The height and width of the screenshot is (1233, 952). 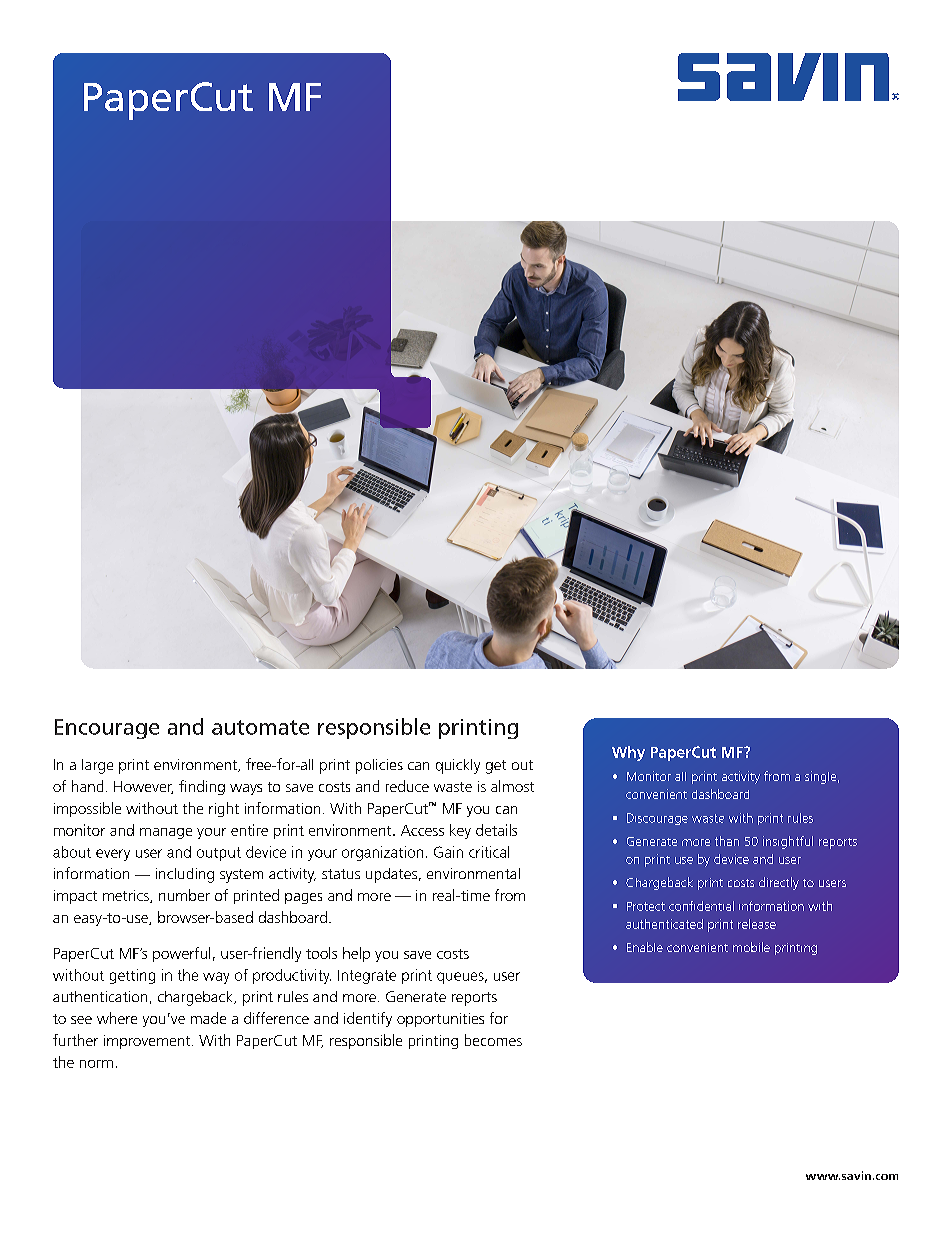 I want to click on quickly, so click(x=458, y=766).
